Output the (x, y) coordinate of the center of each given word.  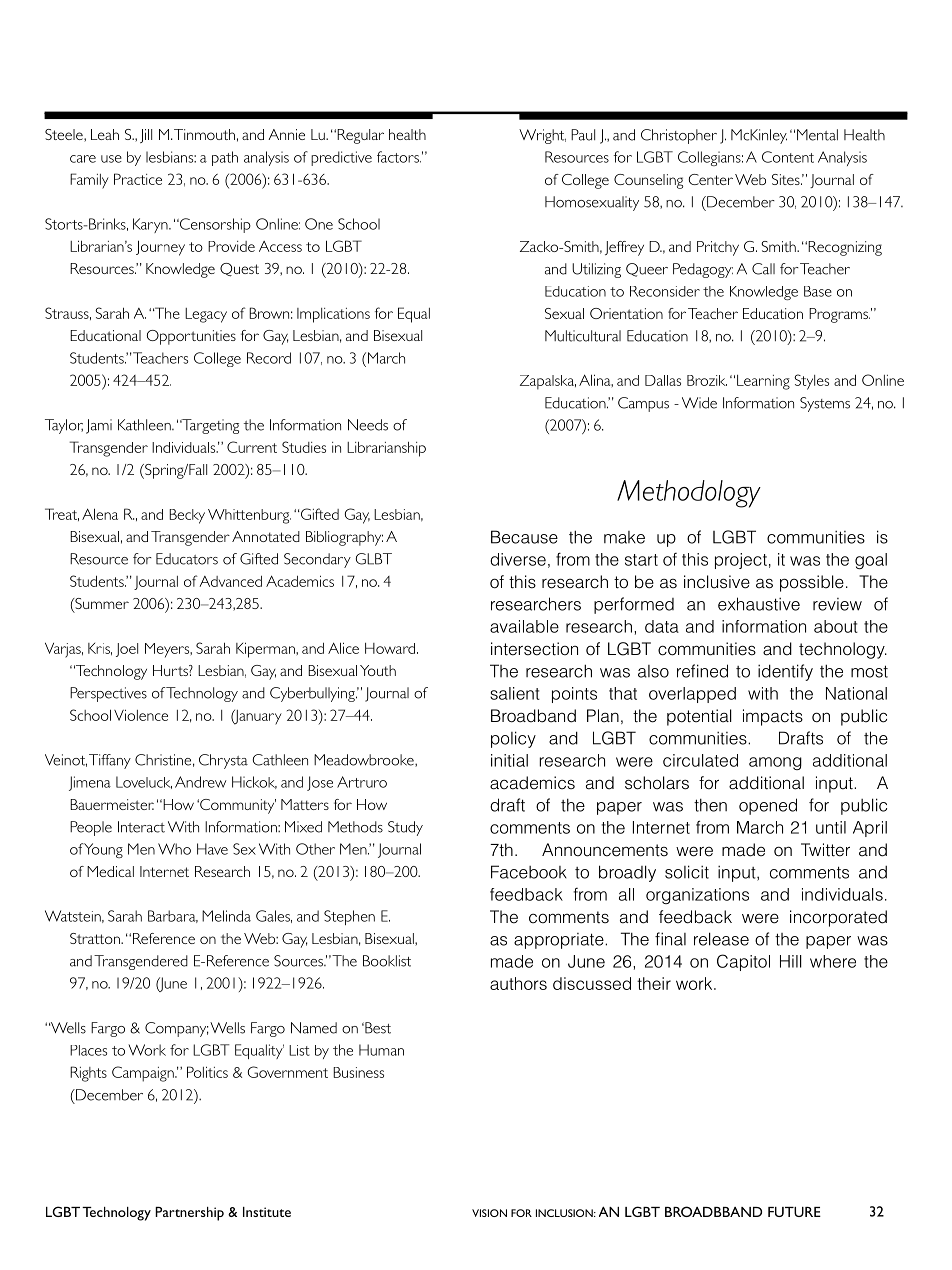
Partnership (189, 1214)
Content (788, 157)
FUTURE (794, 1212)
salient (515, 693)
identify (785, 672)
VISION (489, 1213)
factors (399, 157)
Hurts (171, 670)
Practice (138, 179)
